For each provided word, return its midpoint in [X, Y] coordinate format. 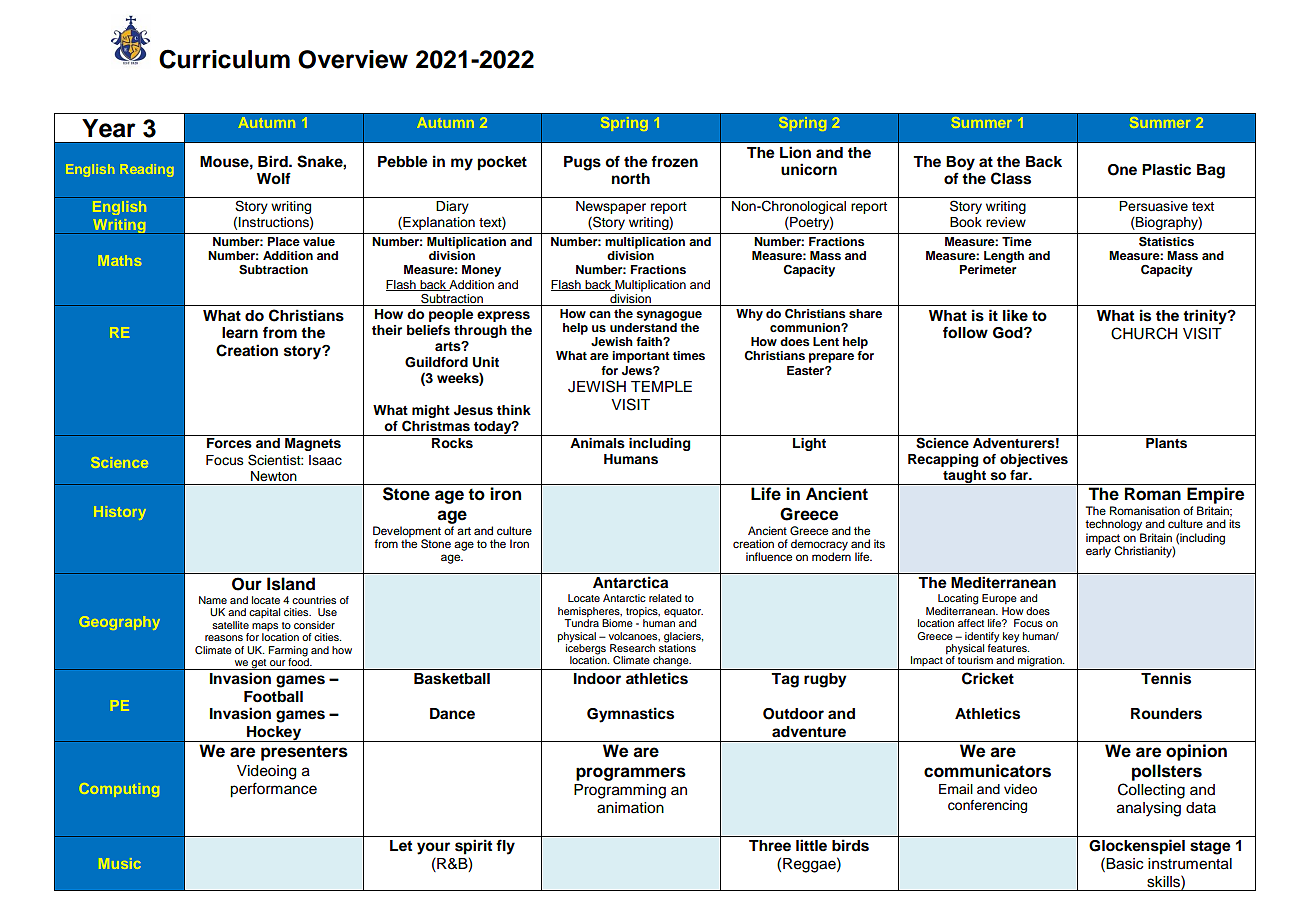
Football [273, 697]
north [631, 179]
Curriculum [224, 59]
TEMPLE [661, 386]
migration [1041, 661]
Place [284, 241]
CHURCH [1144, 333]
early [1098, 551]
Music [120, 863]
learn [240, 333]
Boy [960, 163]
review [1006, 222]
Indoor [597, 679]
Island [291, 584]
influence [769, 556]
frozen [674, 161]
